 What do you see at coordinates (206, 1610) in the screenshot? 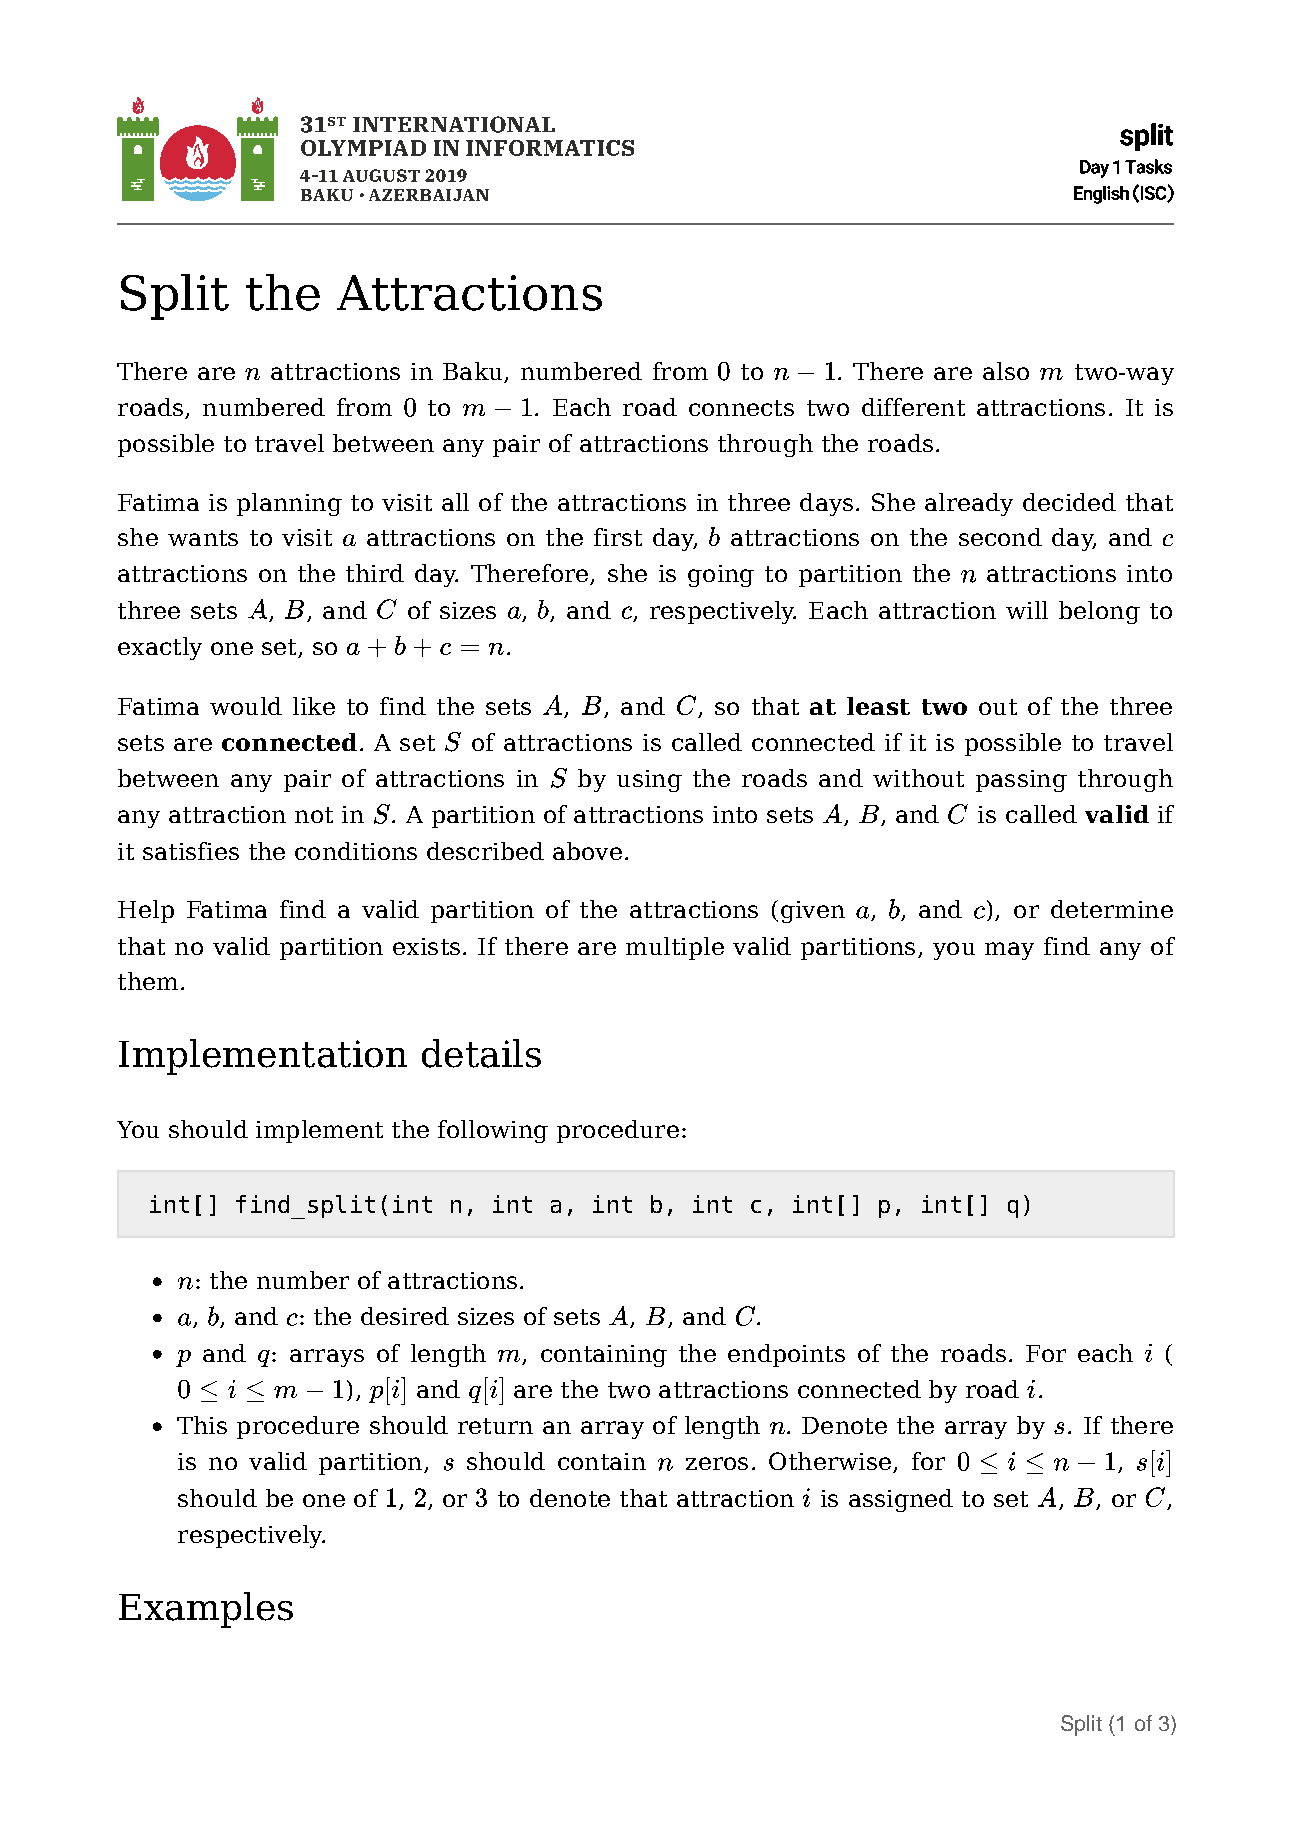
I see `Examples` at bounding box center [206, 1610].
